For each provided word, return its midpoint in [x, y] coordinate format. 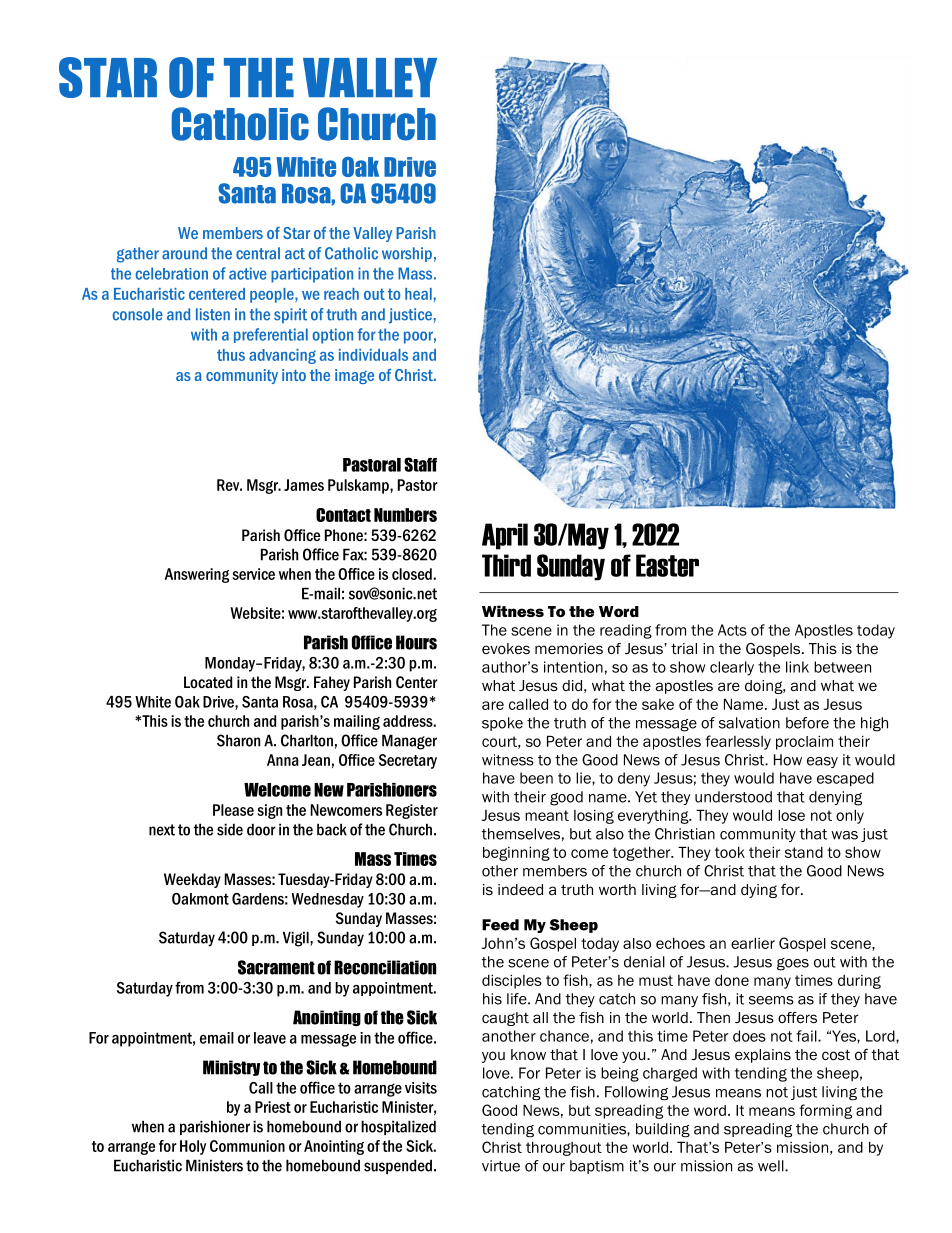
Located [208, 682]
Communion [247, 1146]
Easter [667, 565]
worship [407, 254]
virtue [501, 1166]
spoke [502, 724]
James [304, 485]
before [807, 723]
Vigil [297, 939]
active [248, 273]
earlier [753, 943]
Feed [500, 925]
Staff [420, 464]
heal [418, 294]
